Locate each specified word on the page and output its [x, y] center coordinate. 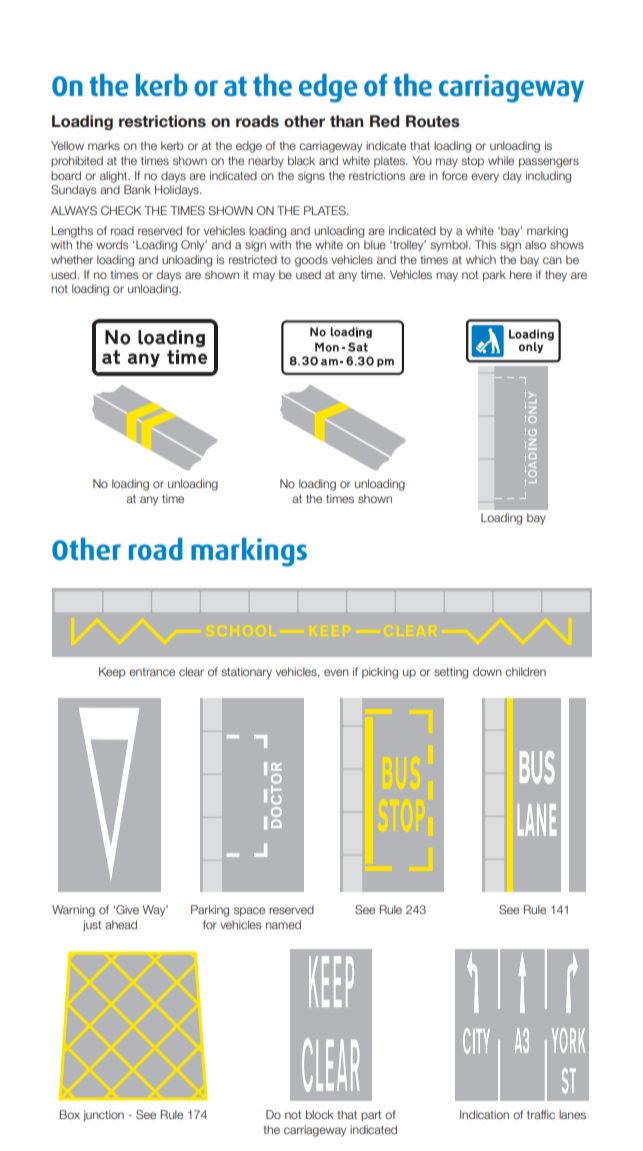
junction [103, 1116]
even [336, 672]
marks [104, 145]
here [521, 274]
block [320, 1114]
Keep [112, 672]
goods [311, 261]
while [501, 160]
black [301, 160]
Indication [484, 1114]
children [525, 671]
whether [72, 259]
